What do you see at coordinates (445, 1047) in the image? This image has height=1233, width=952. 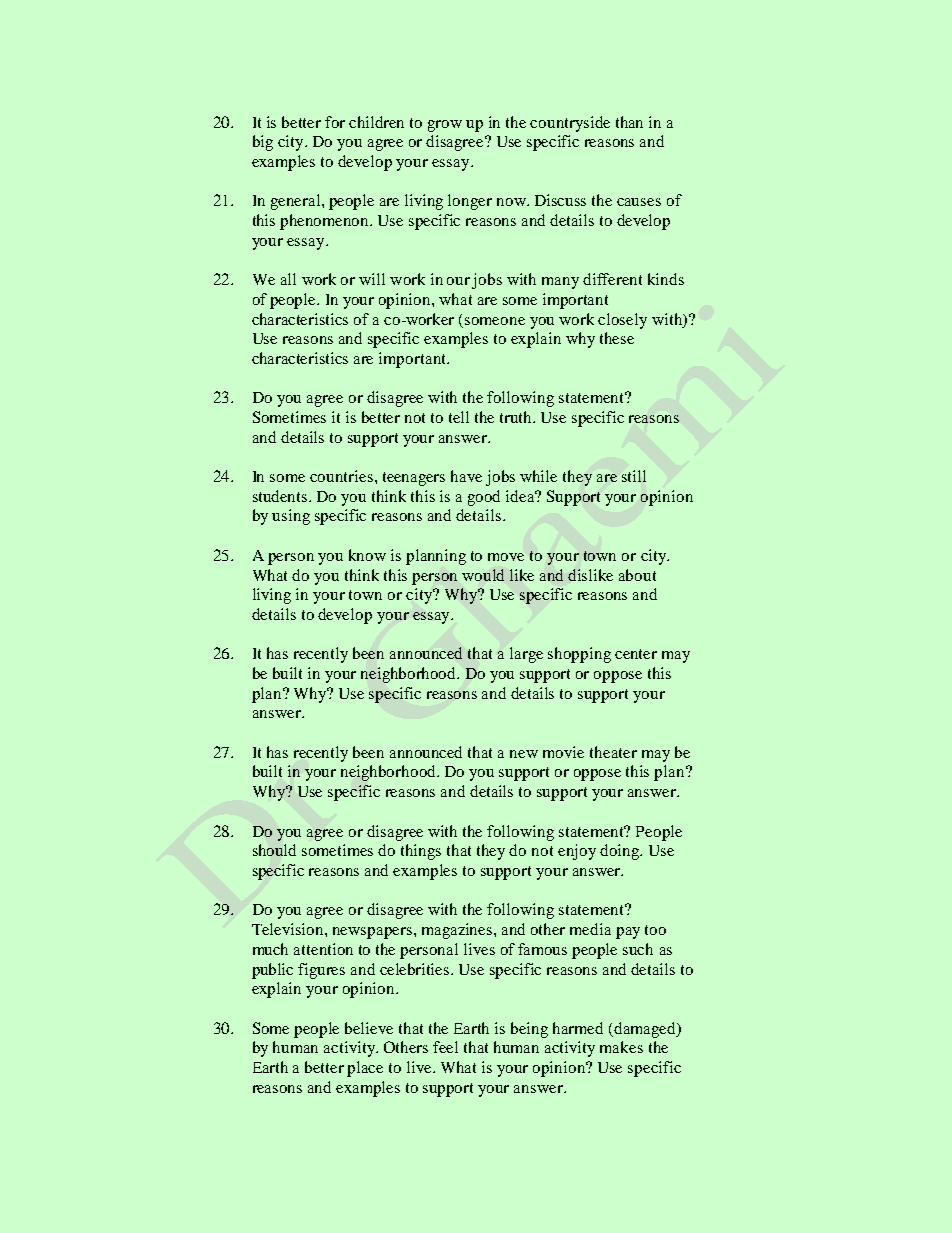 I see `feel` at bounding box center [445, 1047].
